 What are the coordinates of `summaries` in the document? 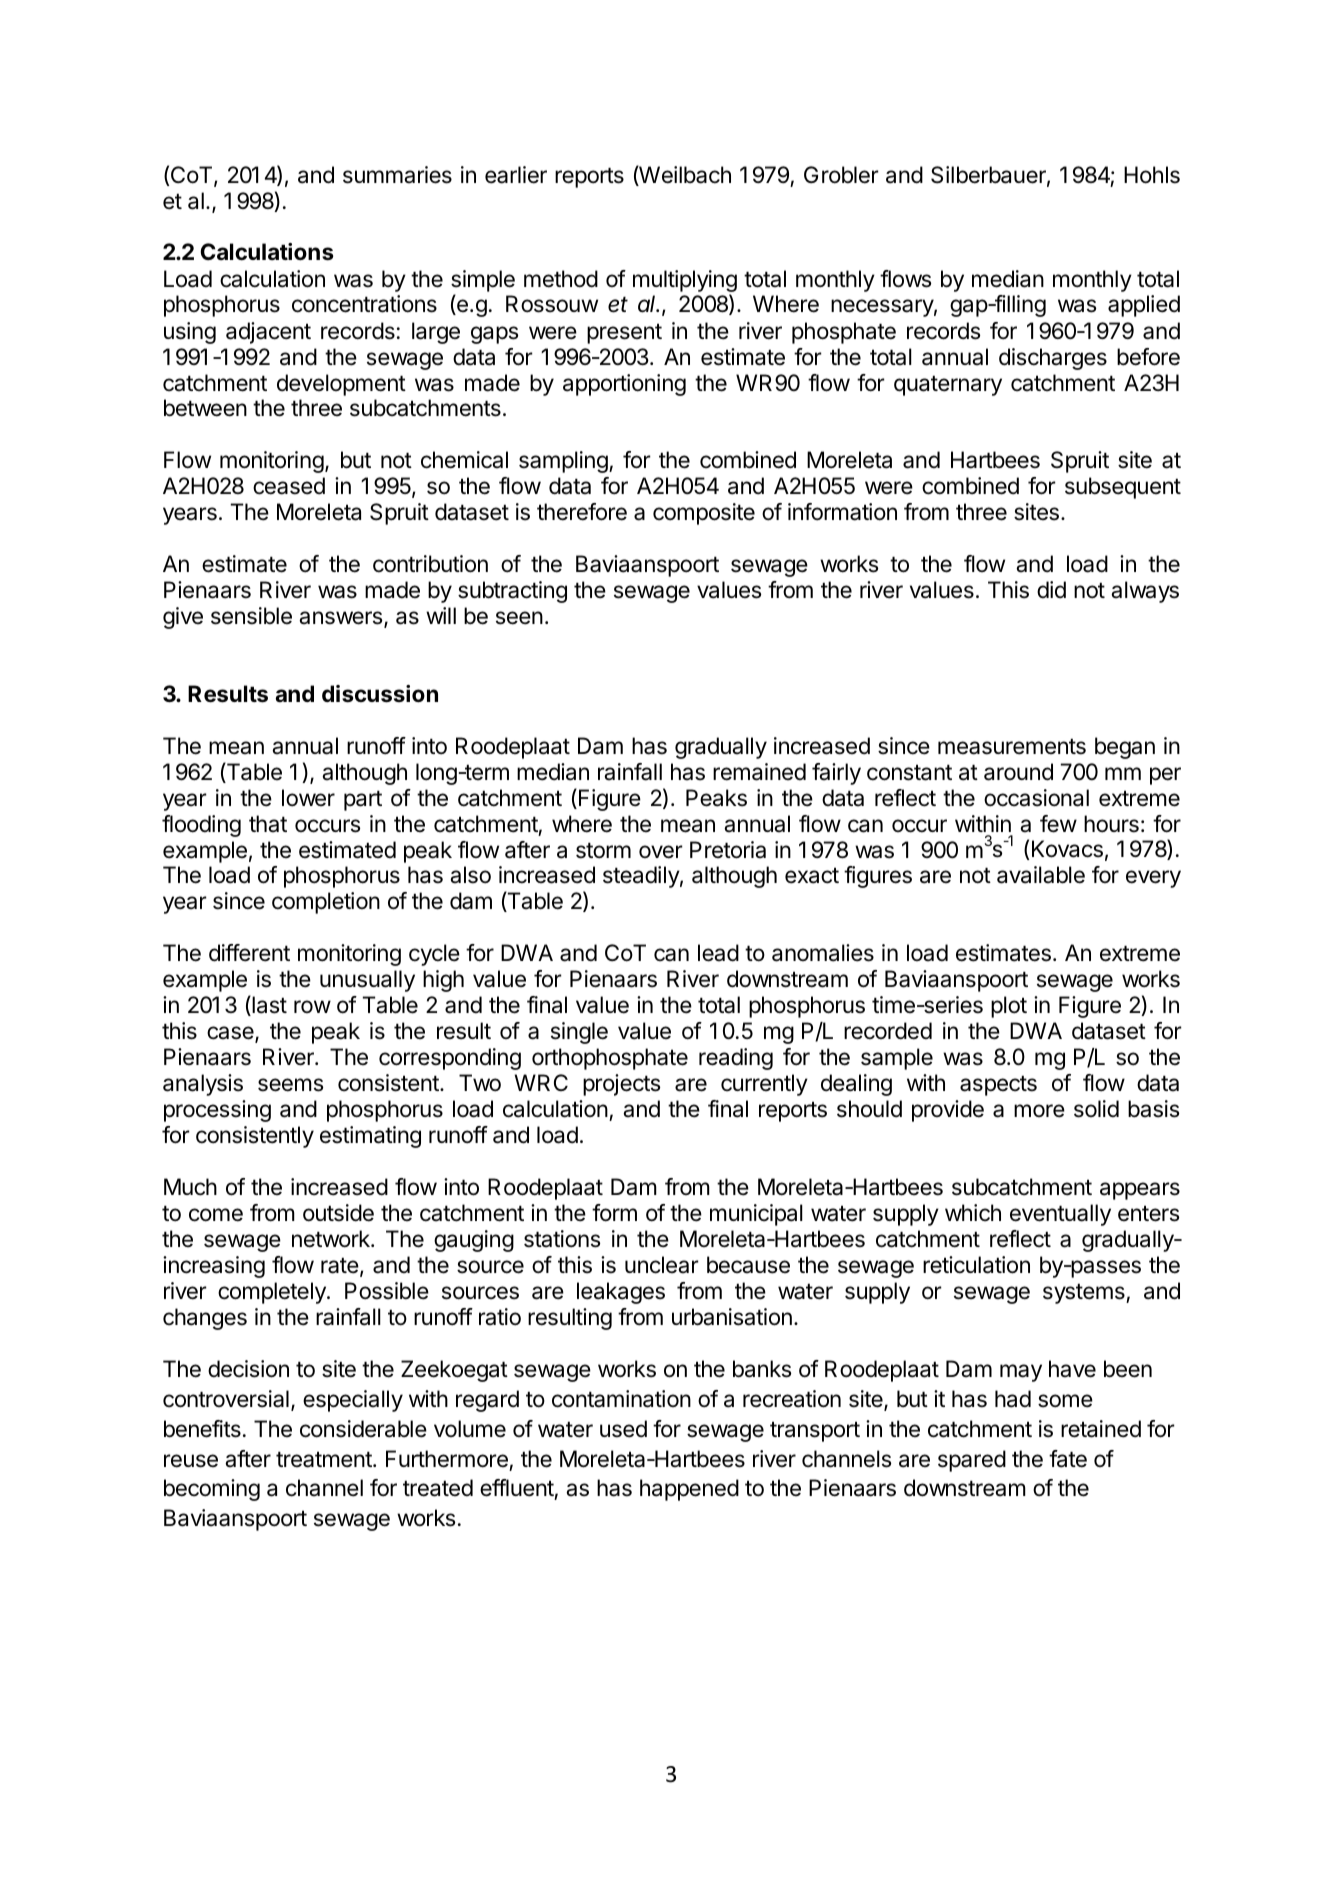 It's located at (397, 175).
